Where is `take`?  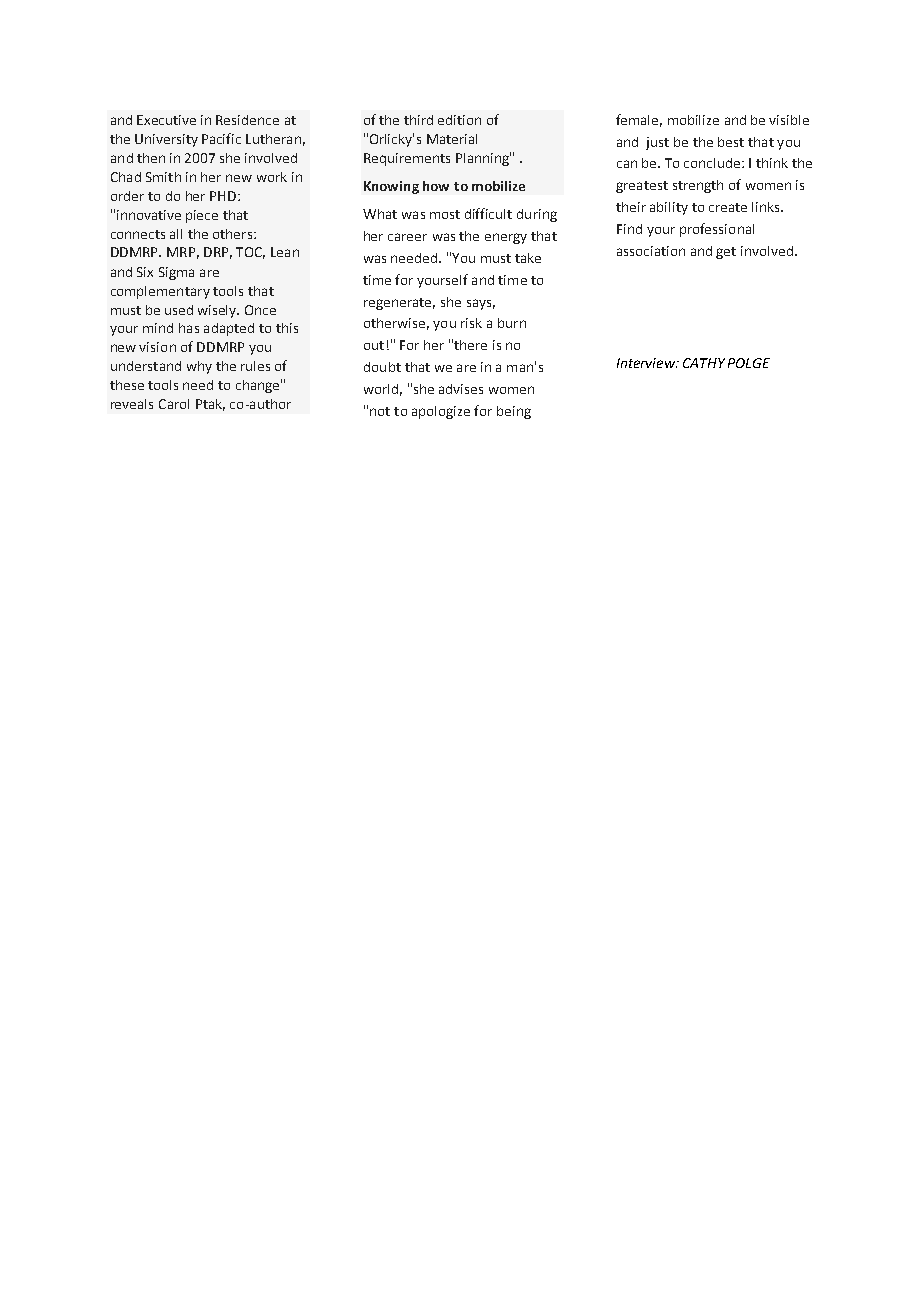 take is located at coordinates (528, 258).
